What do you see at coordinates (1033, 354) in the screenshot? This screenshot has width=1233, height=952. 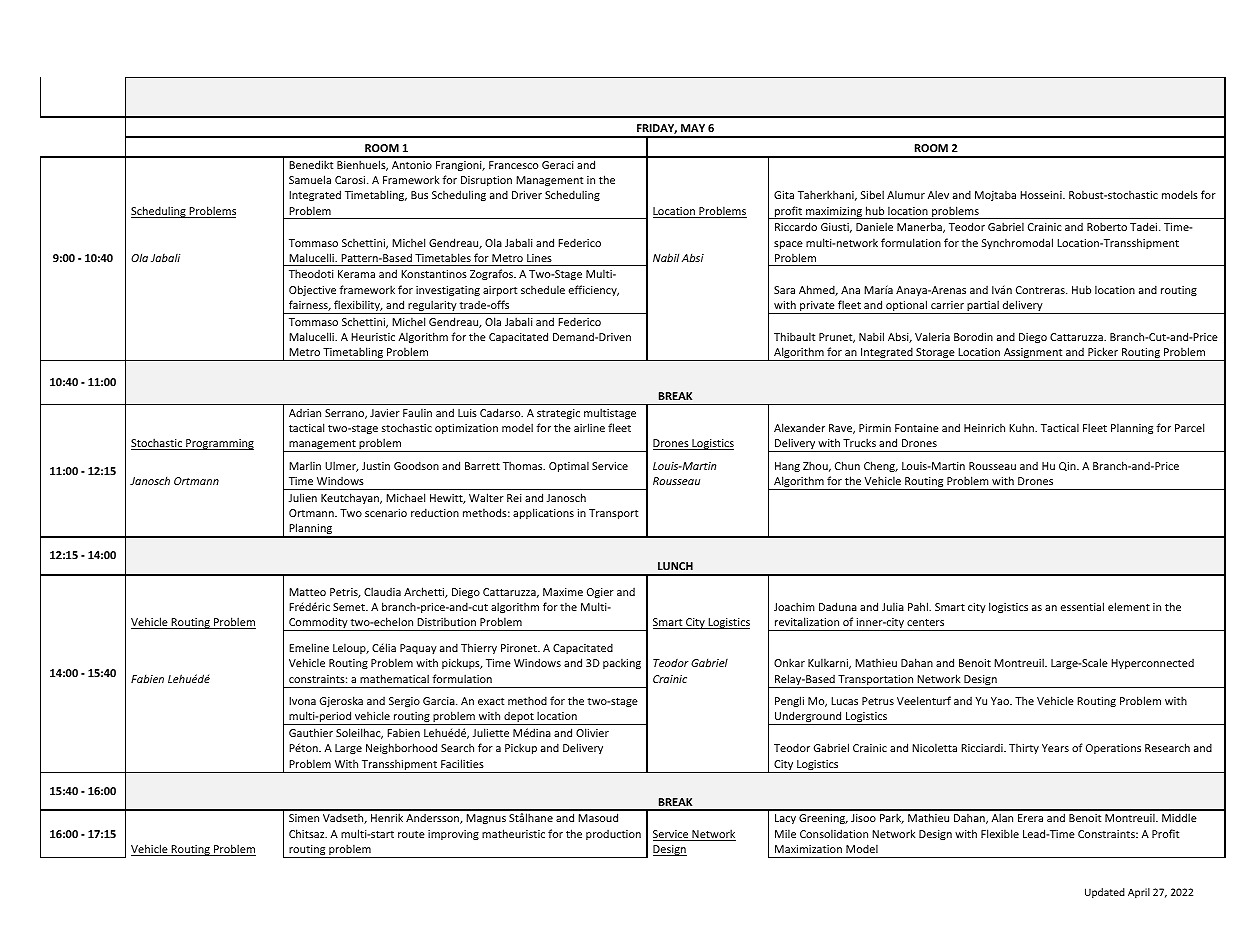 I see `Assignment` at bounding box center [1033, 354].
